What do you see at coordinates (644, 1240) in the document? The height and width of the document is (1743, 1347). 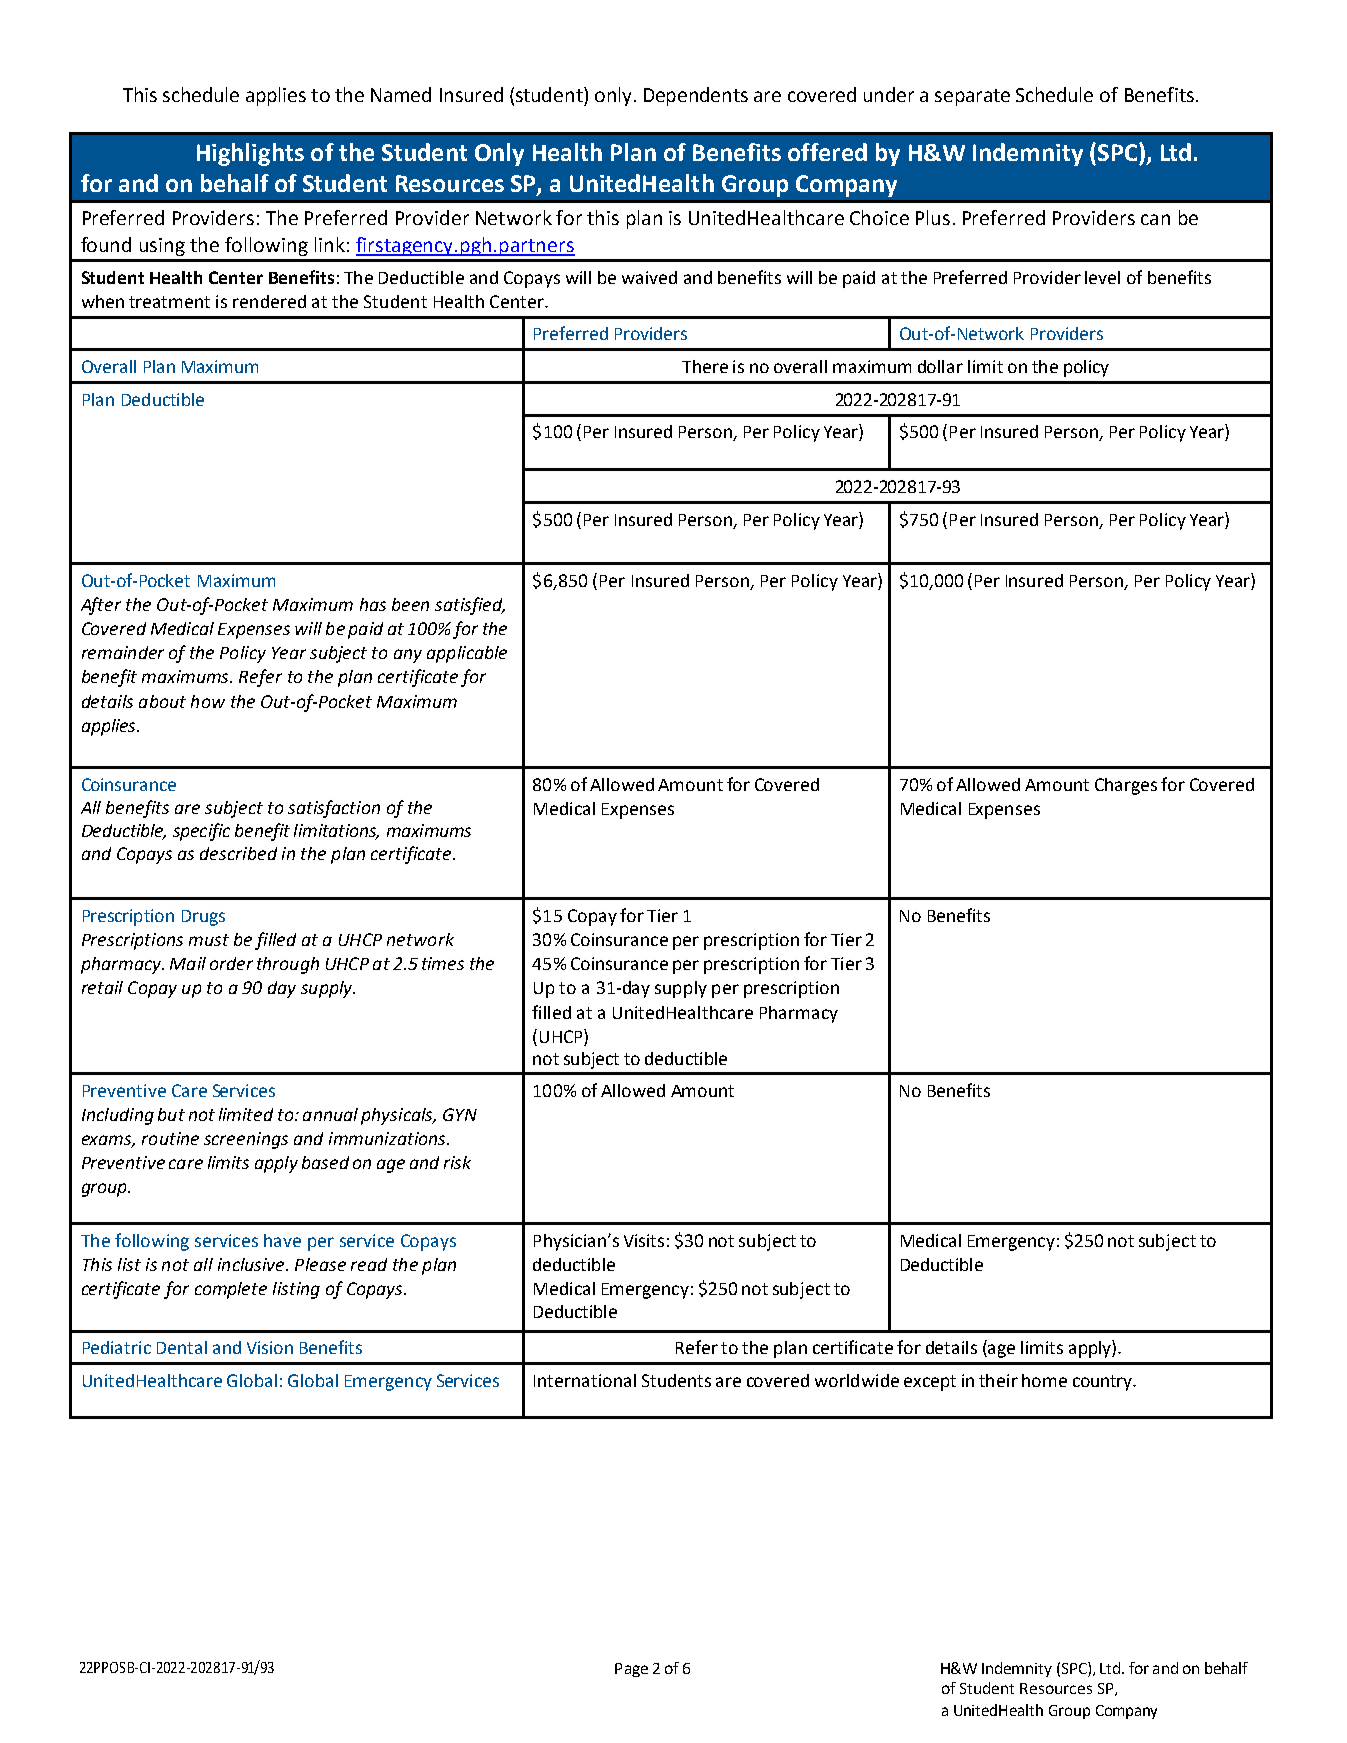 I see `Visits` at bounding box center [644, 1240].
